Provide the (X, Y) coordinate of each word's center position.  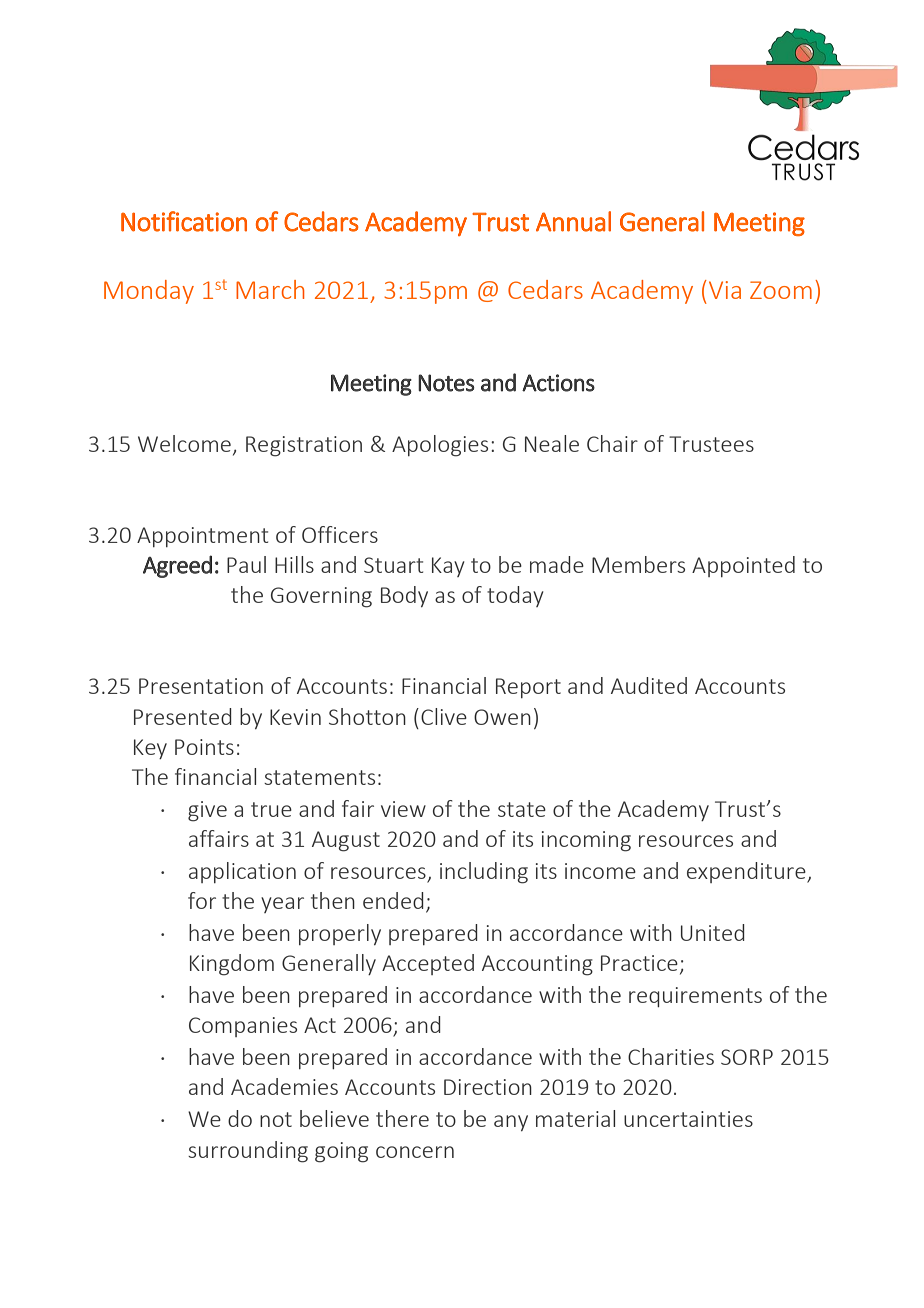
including (484, 873)
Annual (573, 221)
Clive (444, 716)
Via (725, 290)
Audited (649, 685)
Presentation (201, 686)
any (511, 1123)
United (713, 932)
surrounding (248, 1152)
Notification (184, 221)
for (202, 900)
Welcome (184, 443)
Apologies (440, 446)
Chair (612, 443)
